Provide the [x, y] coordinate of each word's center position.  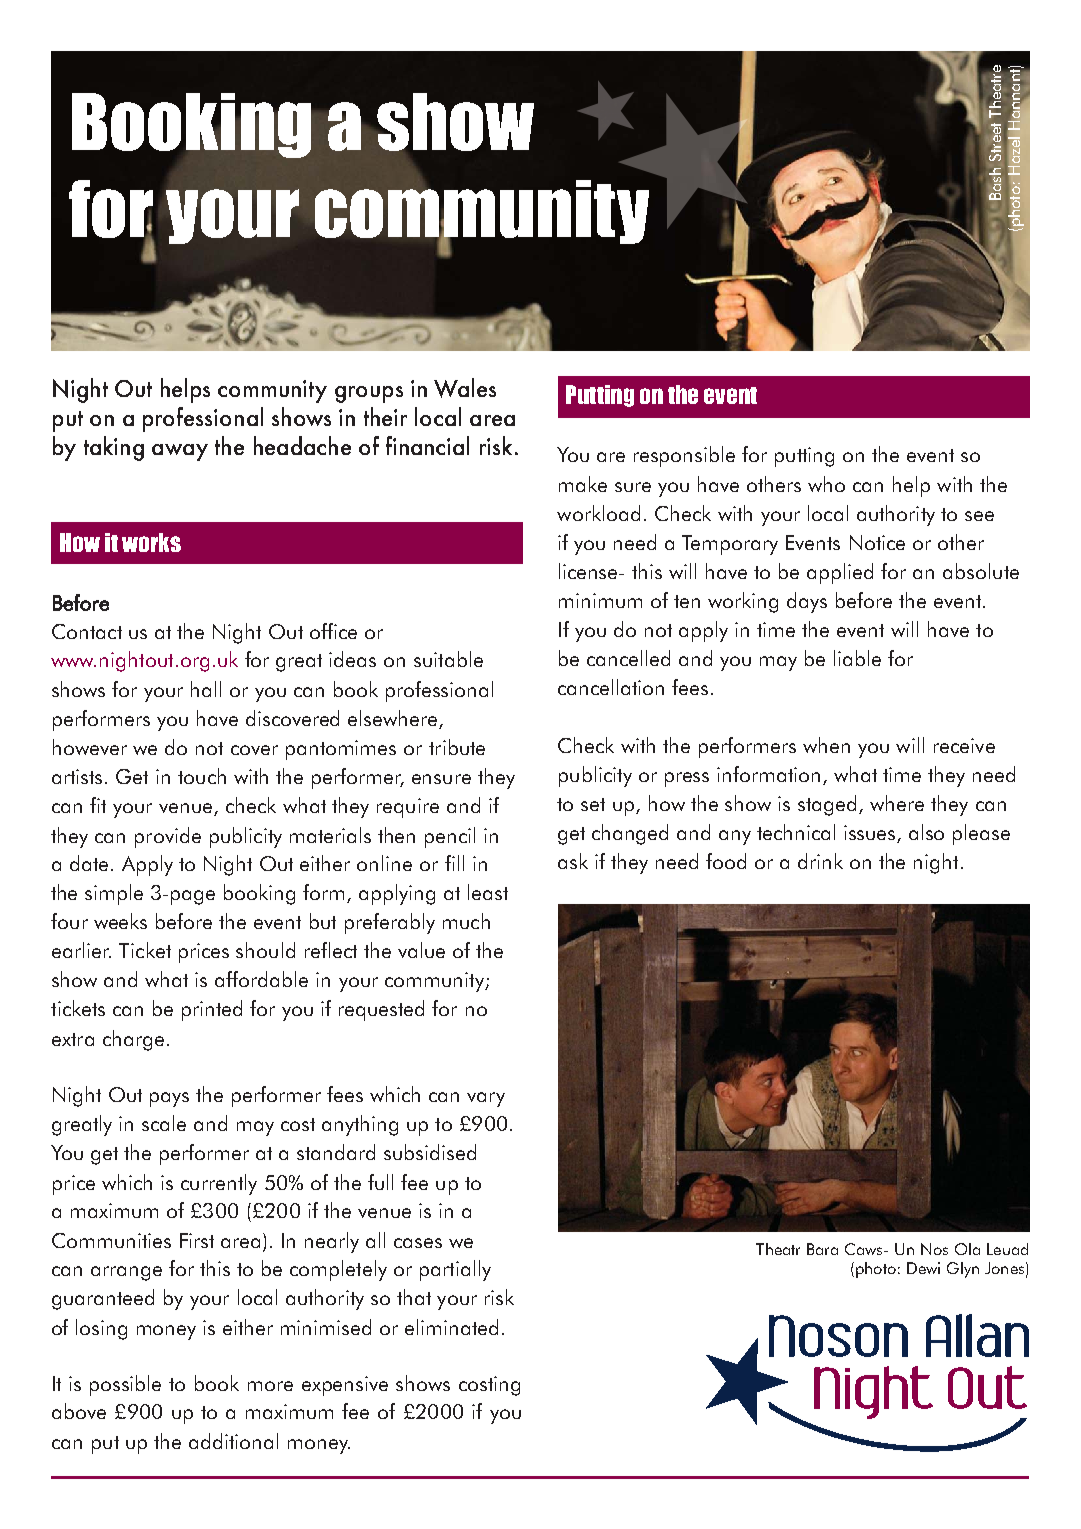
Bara [822, 1249]
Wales [465, 388]
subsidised [430, 1152]
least [488, 892]
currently [219, 1184]
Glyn [963, 1270]
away [180, 452]
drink [820, 861]
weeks [120, 921]
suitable [448, 659]
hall [206, 689]
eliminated [451, 1327]
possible [125, 1385]
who [826, 484]
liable [857, 658]
